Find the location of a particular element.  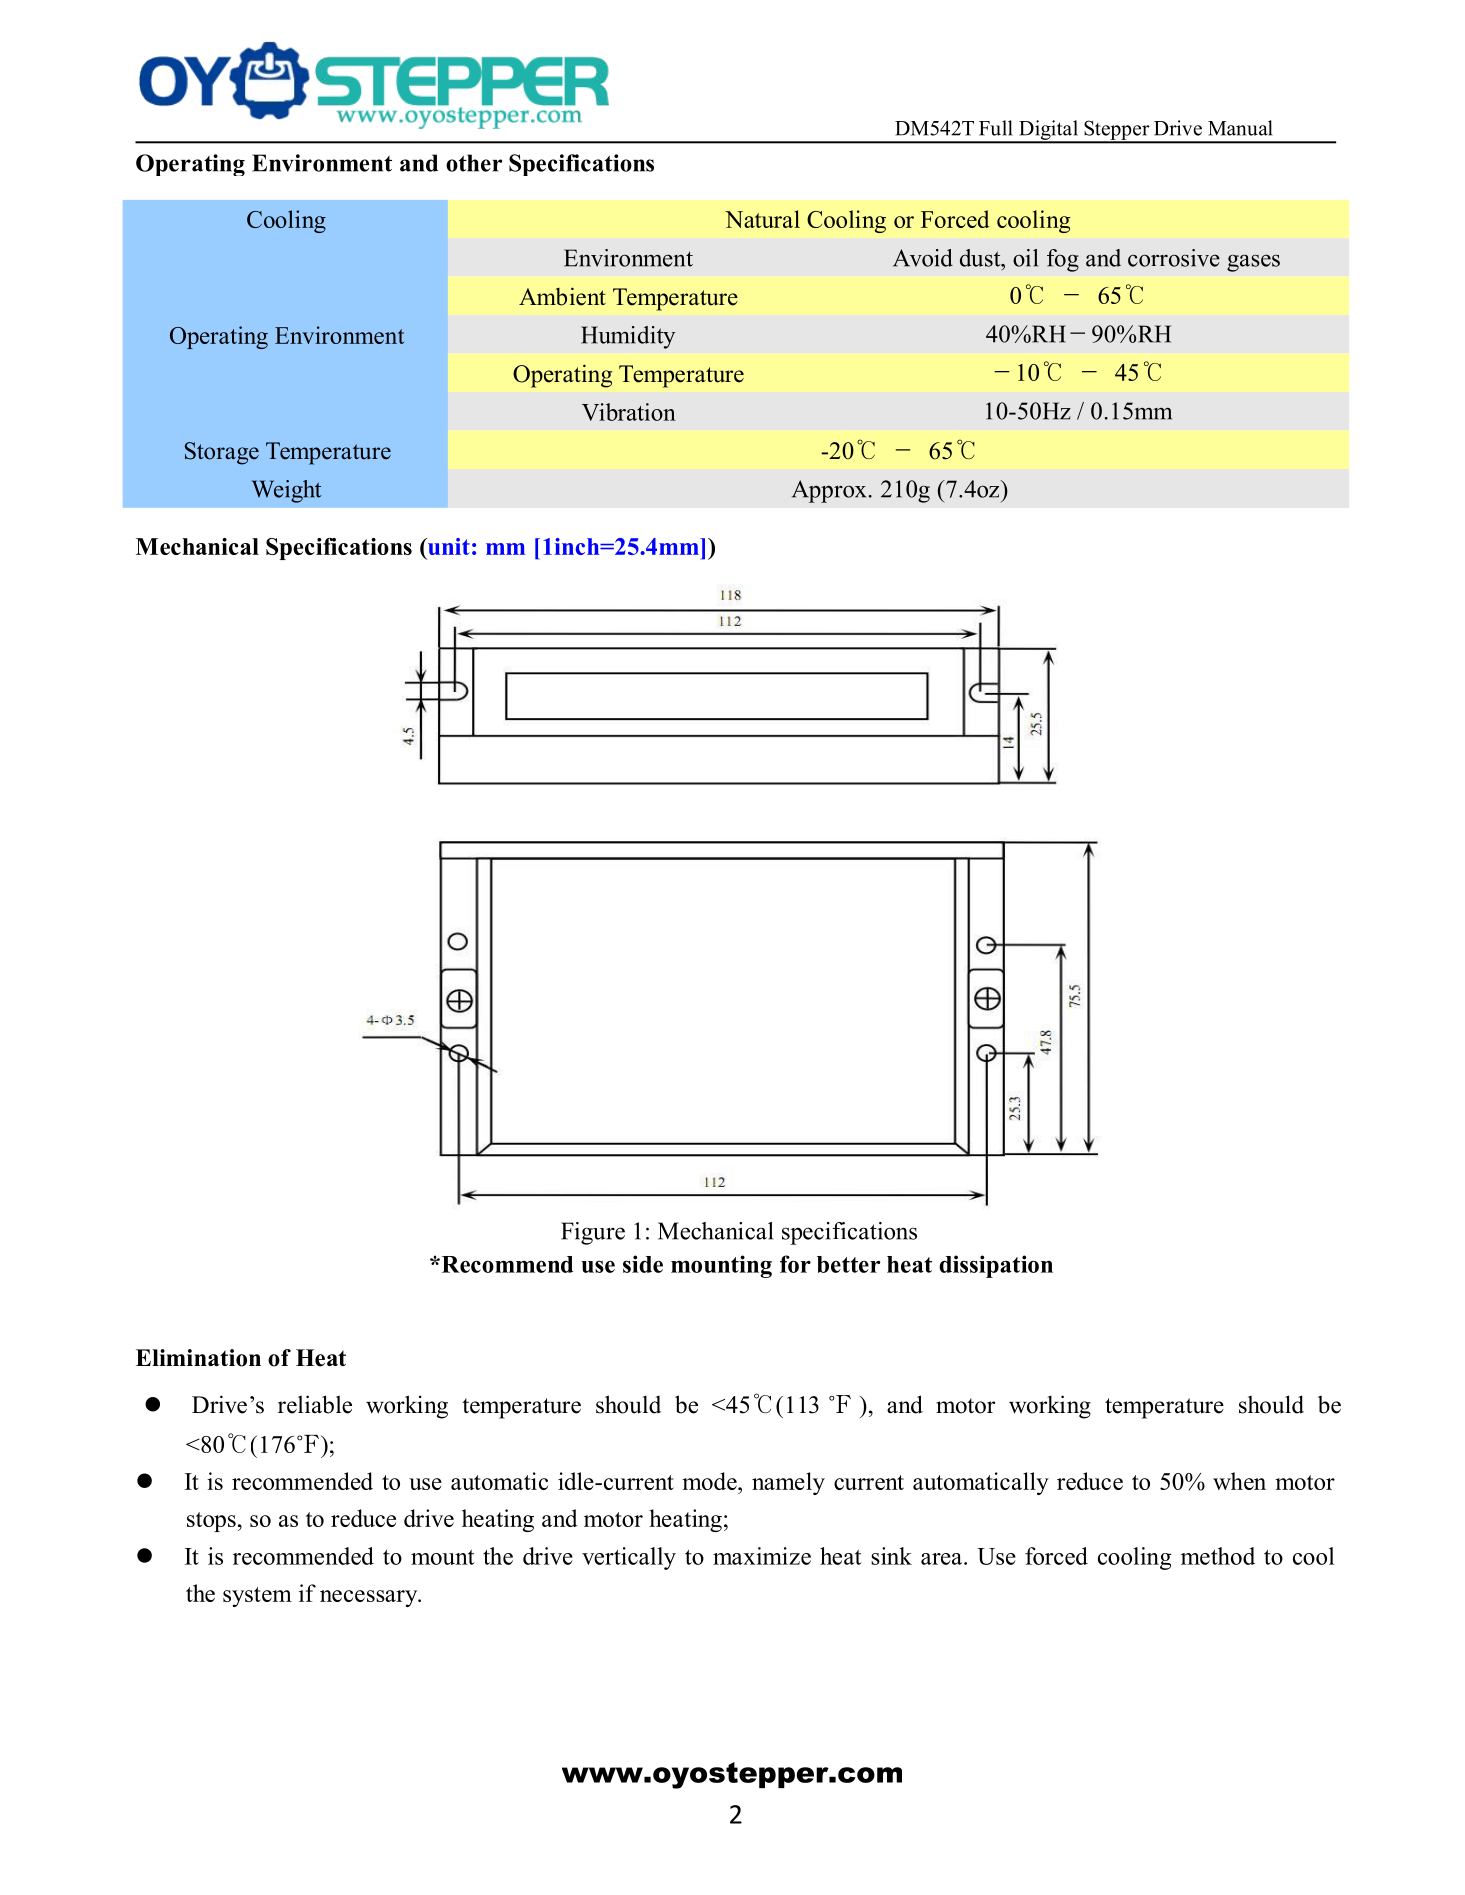

other is located at coordinates (474, 163).
